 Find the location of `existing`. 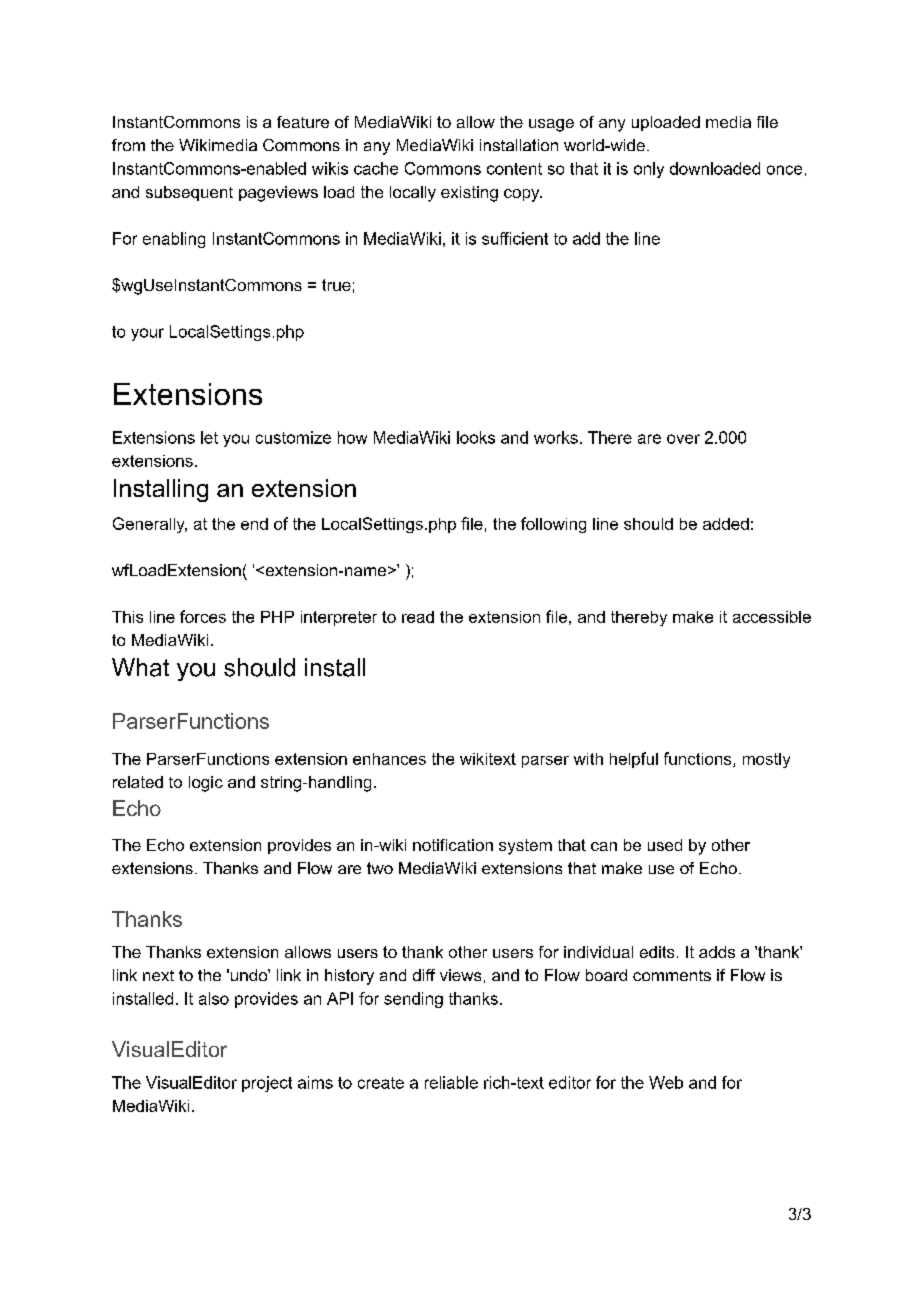

existing is located at coordinates (469, 194).
